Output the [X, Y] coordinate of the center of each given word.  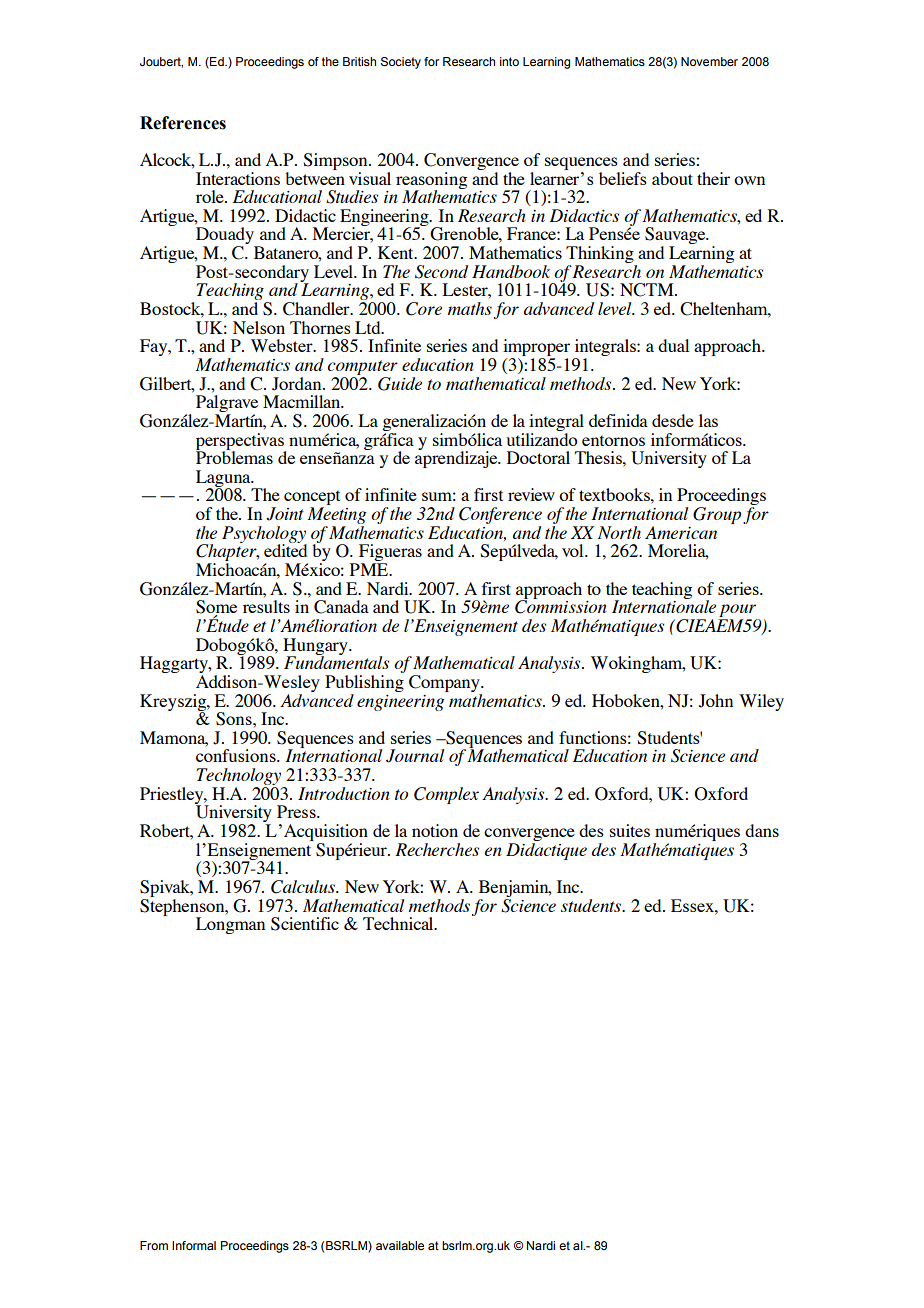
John [716, 701]
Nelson [259, 327]
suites [630, 830]
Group [717, 515]
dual [673, 345]
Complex [446, 795]
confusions [237, 755]
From [154, 1245]
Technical [399, 923]
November [709, 61]
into [509, 61]
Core [424, 309]
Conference [500, 515]
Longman [230, 925]
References [183, 123]
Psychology [264, 535]
